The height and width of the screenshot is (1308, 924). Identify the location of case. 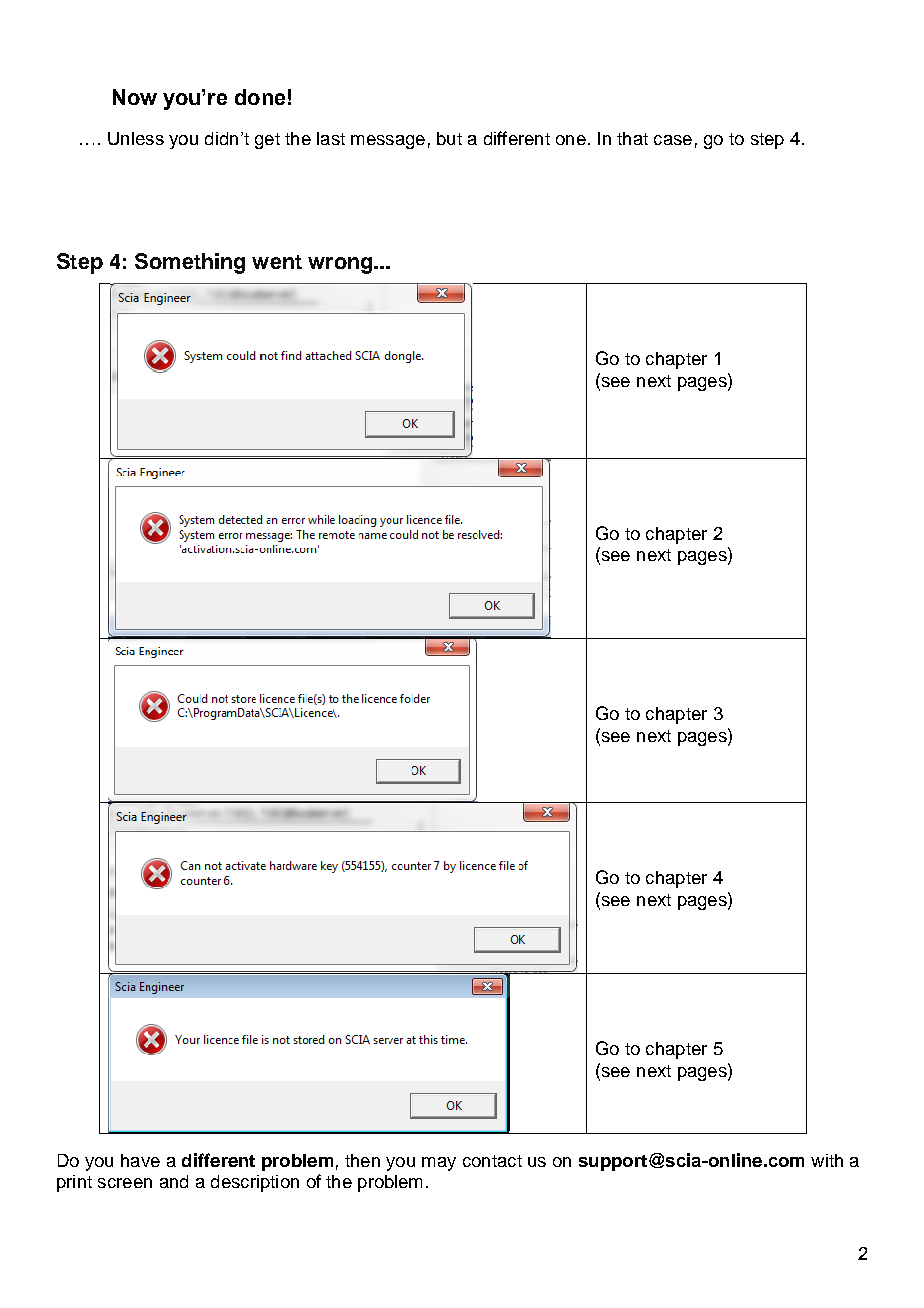
(673, 140).
